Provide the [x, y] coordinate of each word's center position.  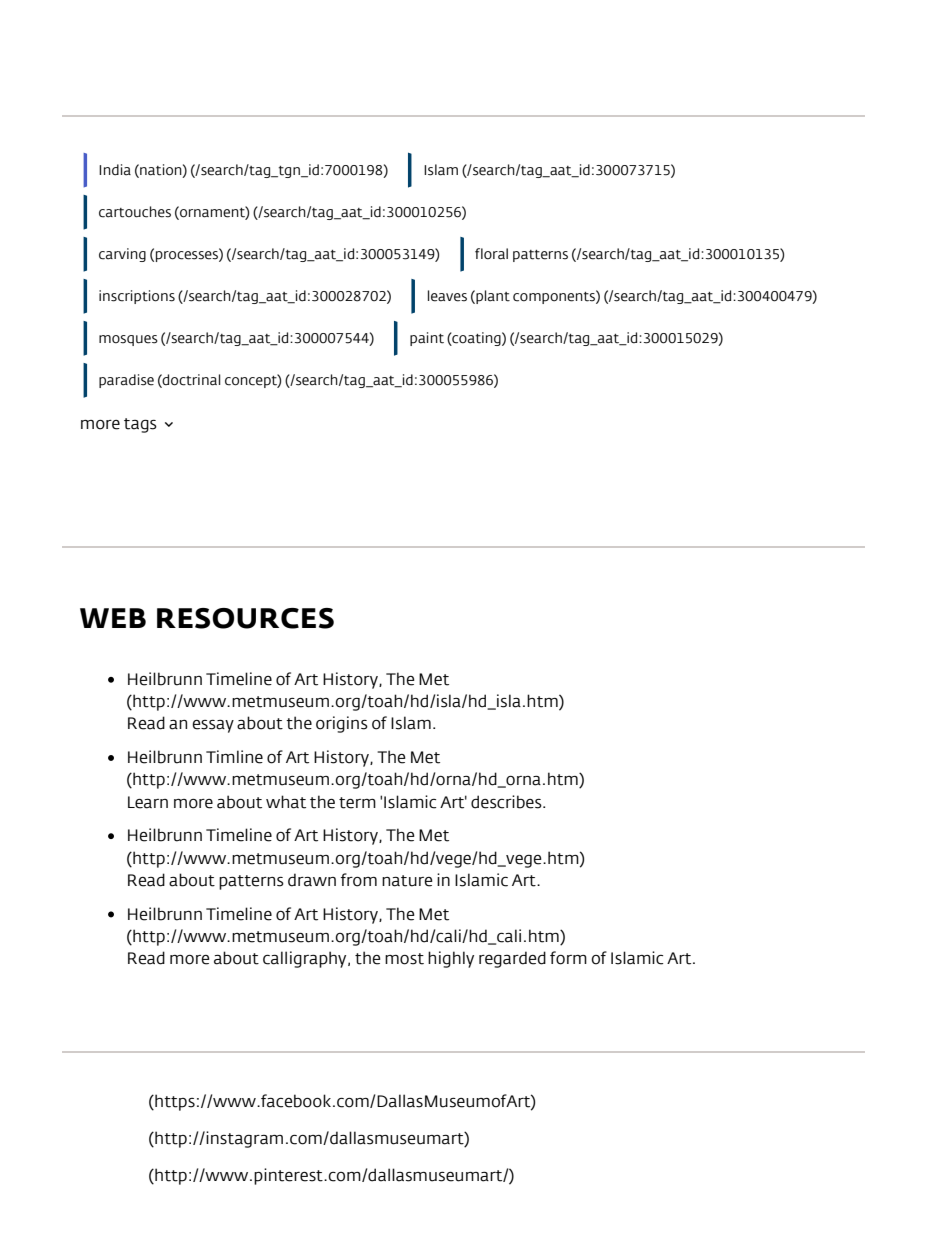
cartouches [135, 212]
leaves [447, 296]
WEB [113, 618]
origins [342, 724]
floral [491, 254]
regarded [512, 959]
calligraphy [306, 959]
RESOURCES [245, 618]
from [359, 880]
